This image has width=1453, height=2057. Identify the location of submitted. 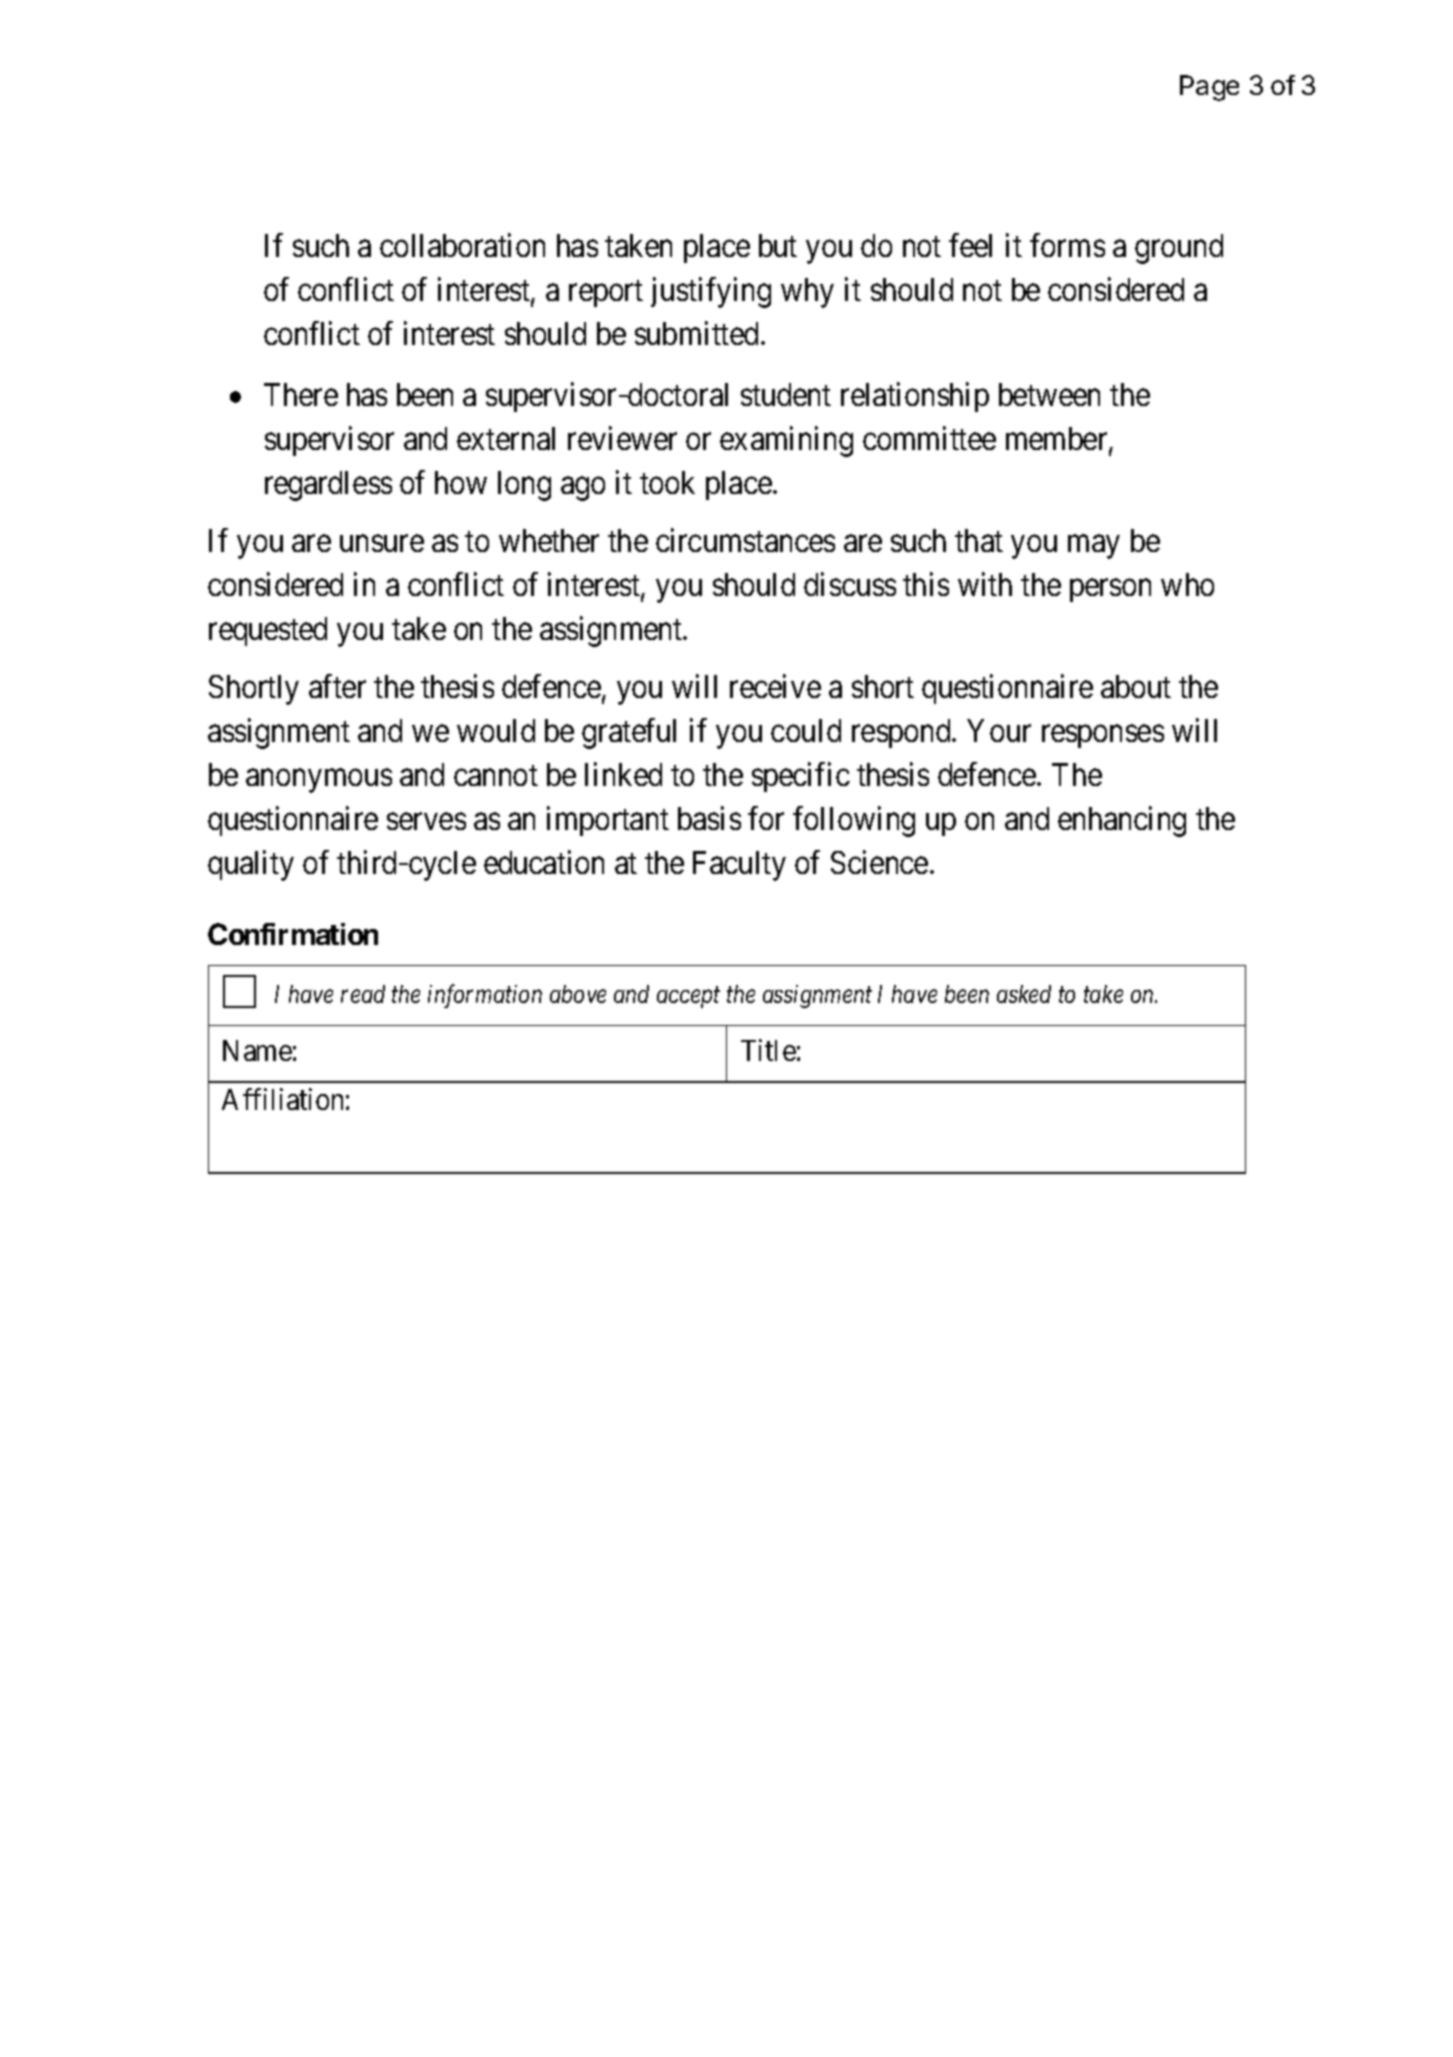
(696, 333).
